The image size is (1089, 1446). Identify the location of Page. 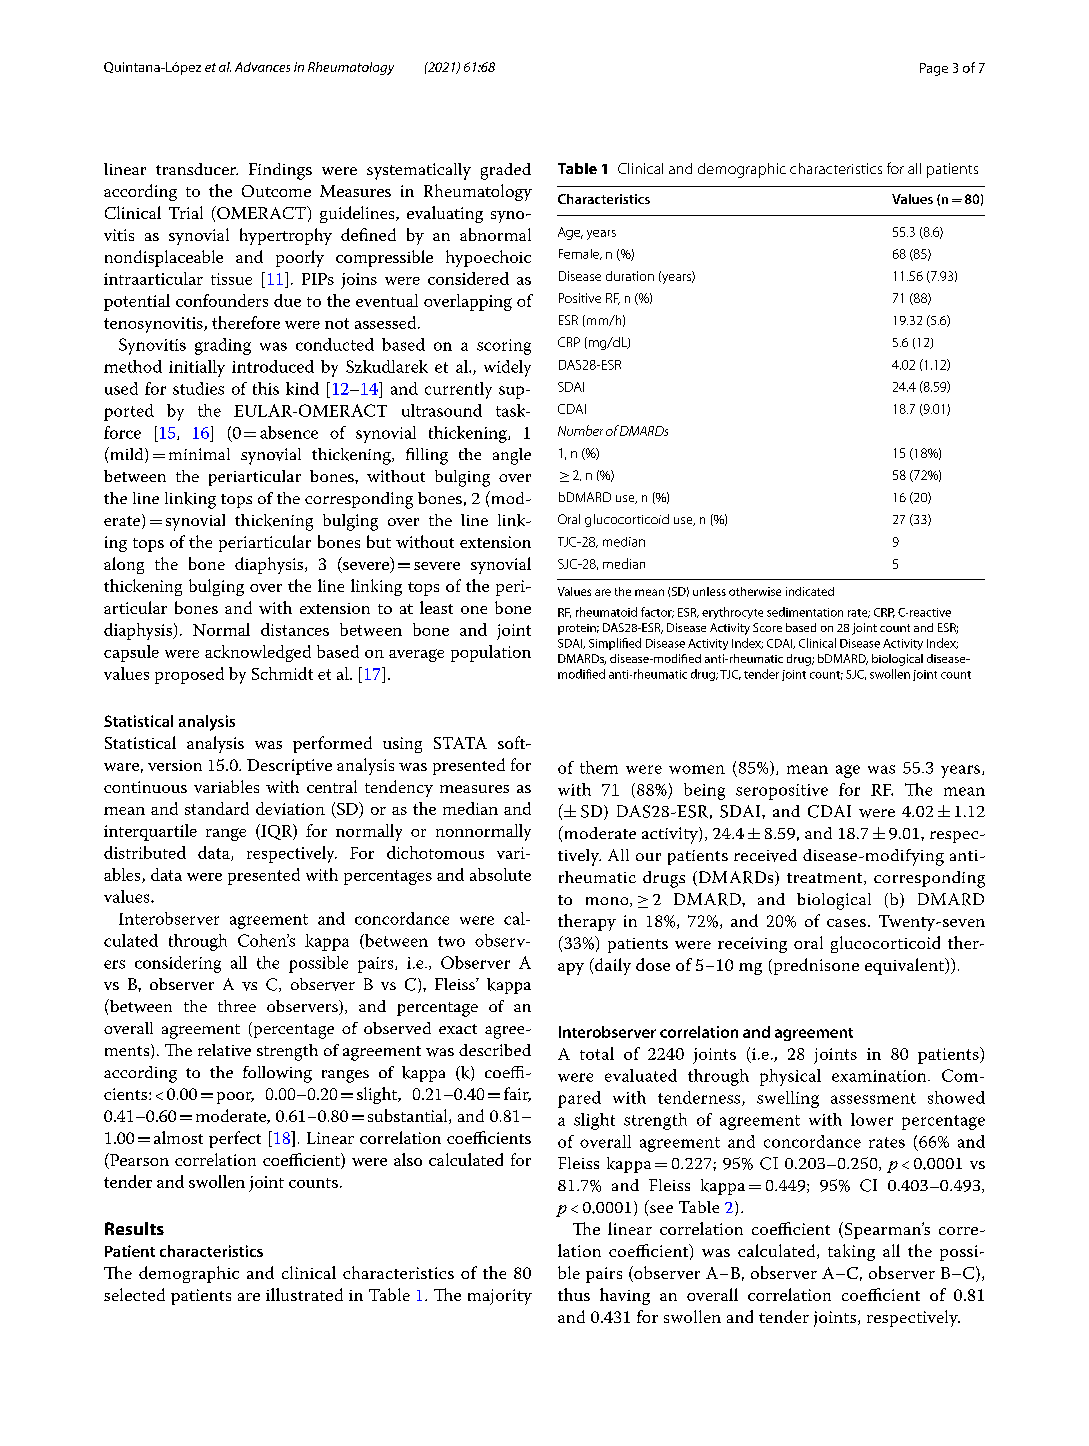
(934, 69).
